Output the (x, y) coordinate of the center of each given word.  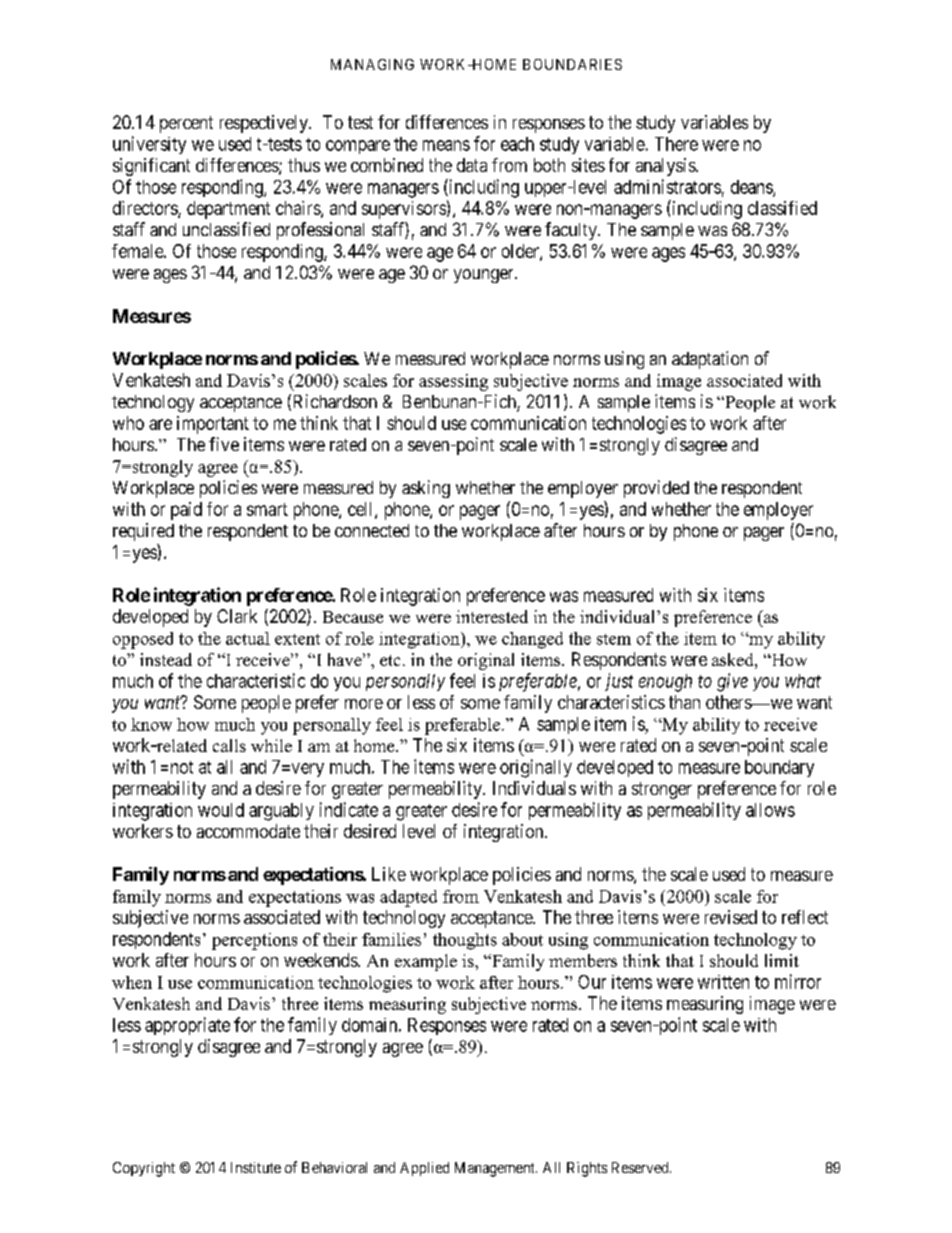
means (446, 145)
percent (186, 124)
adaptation (710, 360)
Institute (256, 1167)
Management (496, 1169)
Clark (237, 616)
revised (731, 917)
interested (492, 616)
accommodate (248, 831)
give (732, 682)
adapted (408, 898)
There (676, 144)
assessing (453, 382)
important (213, 425)
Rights (587, 1169)
